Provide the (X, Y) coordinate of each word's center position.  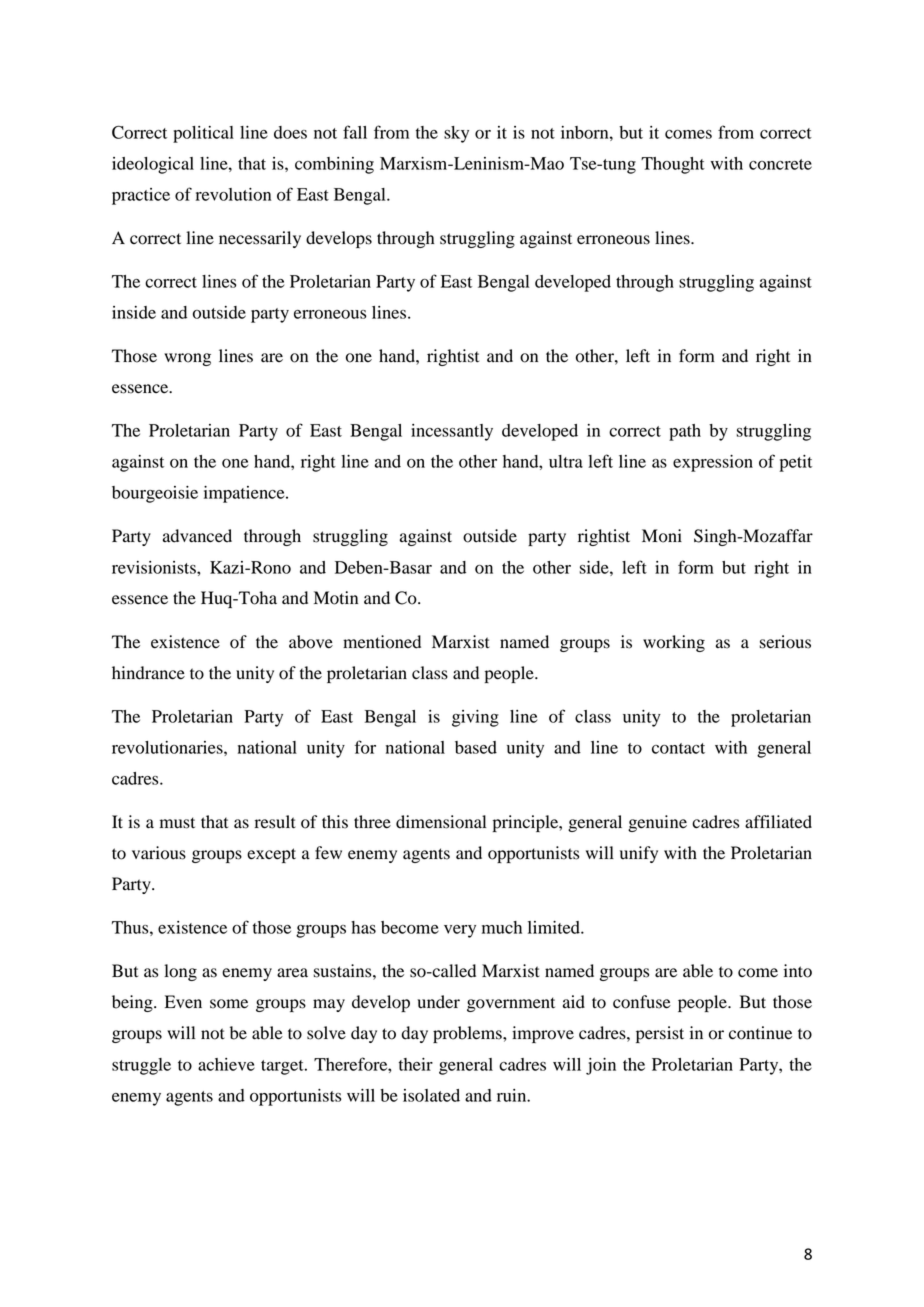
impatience (245, 494)
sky (456, 134)
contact (678, 748)
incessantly (452, 432)
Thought (673, 165)
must (177, 823)
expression (713, 463)
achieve (226, 1064)
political (203, 134)
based (476, 747)
